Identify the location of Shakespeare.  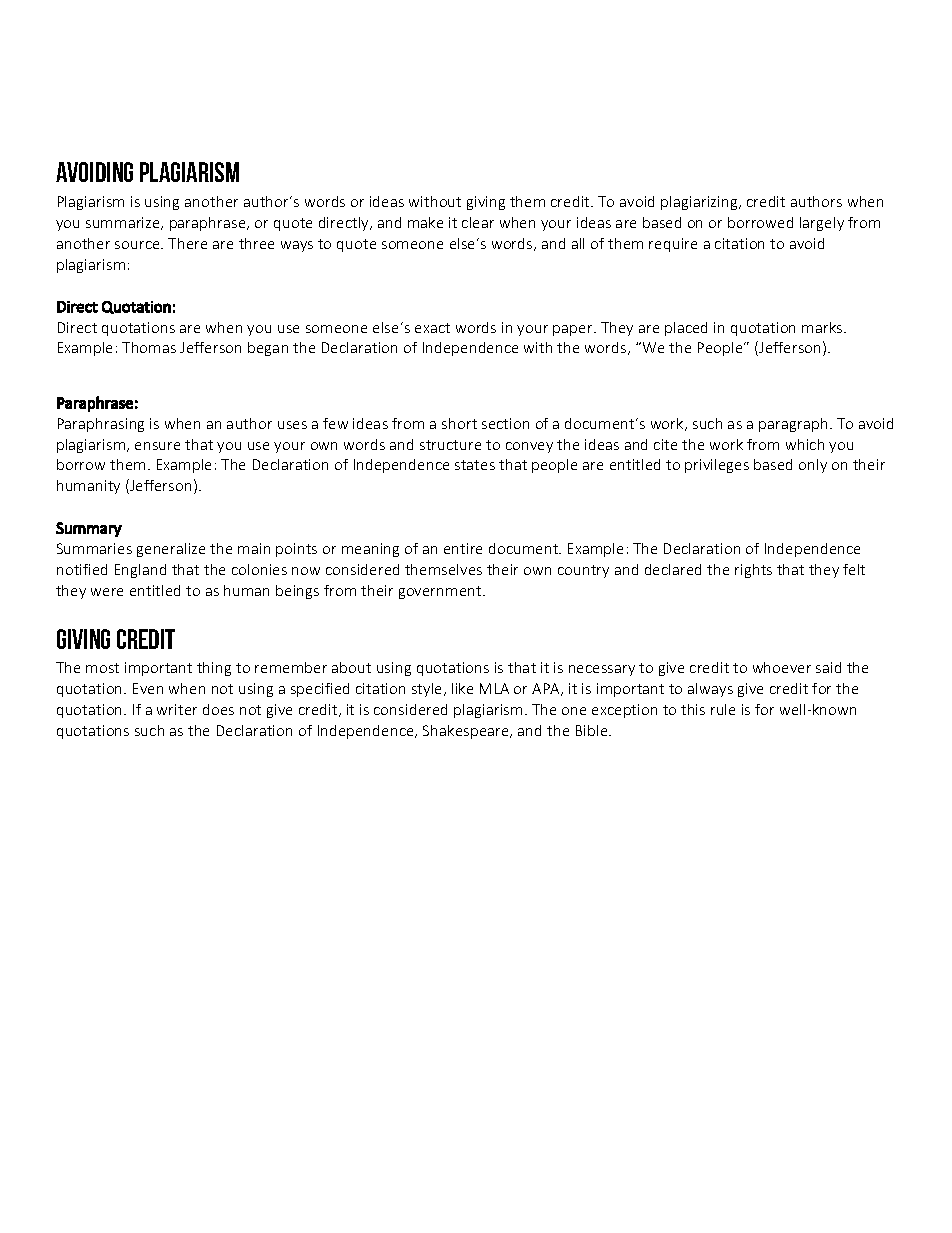
(467, 732).
